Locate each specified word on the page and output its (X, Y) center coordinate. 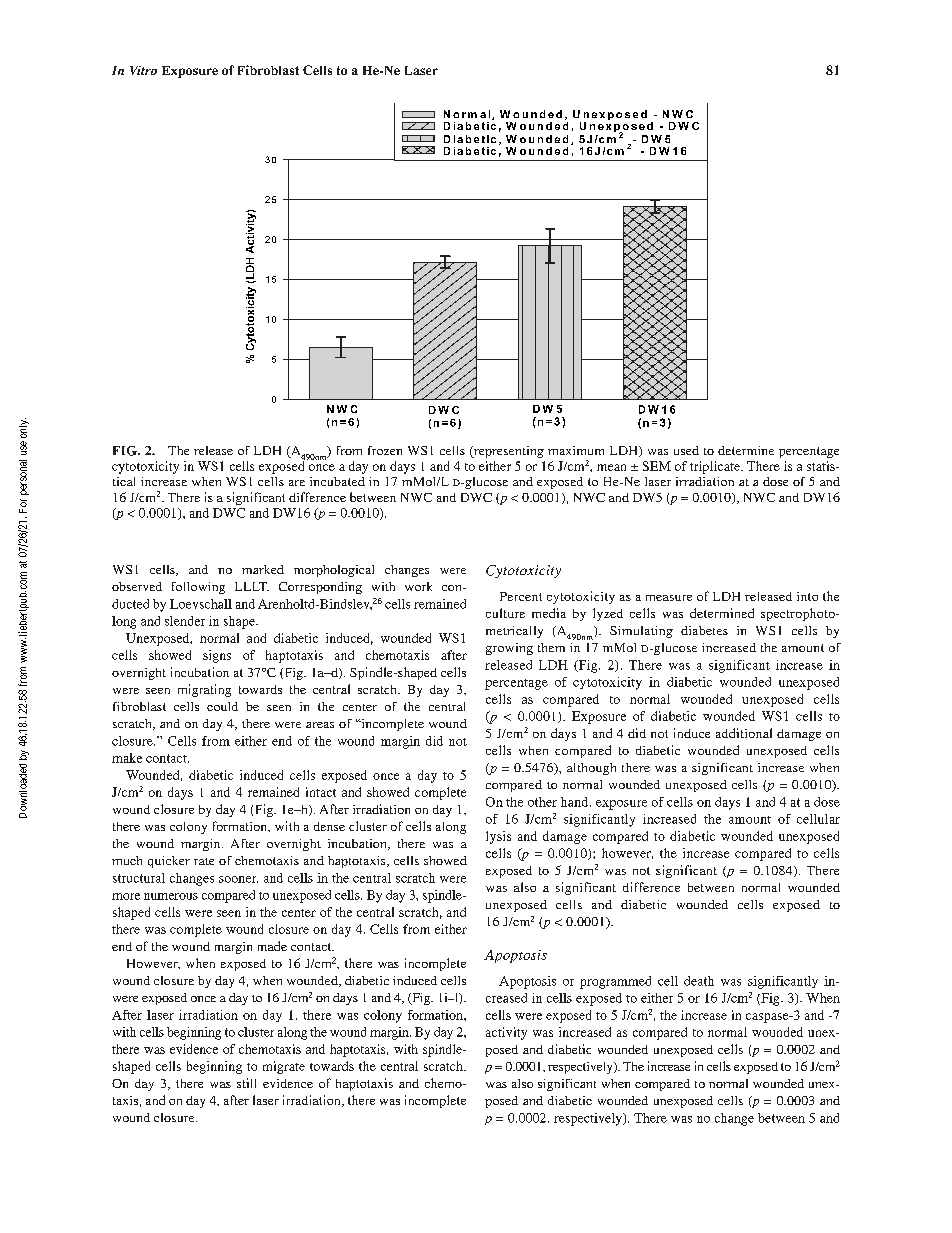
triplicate (716, 467)
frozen (385, 450)
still (246, 1083)
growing (509, 649)
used (686, 450)
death (699, 981)
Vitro (143, 70)
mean (611, 467)
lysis (498, 837)
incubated (337, 481)
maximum (576, 450)
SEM (657, 466)
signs (217, 656)
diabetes (704, 630)
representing (508, 452)
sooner (238, 879)
